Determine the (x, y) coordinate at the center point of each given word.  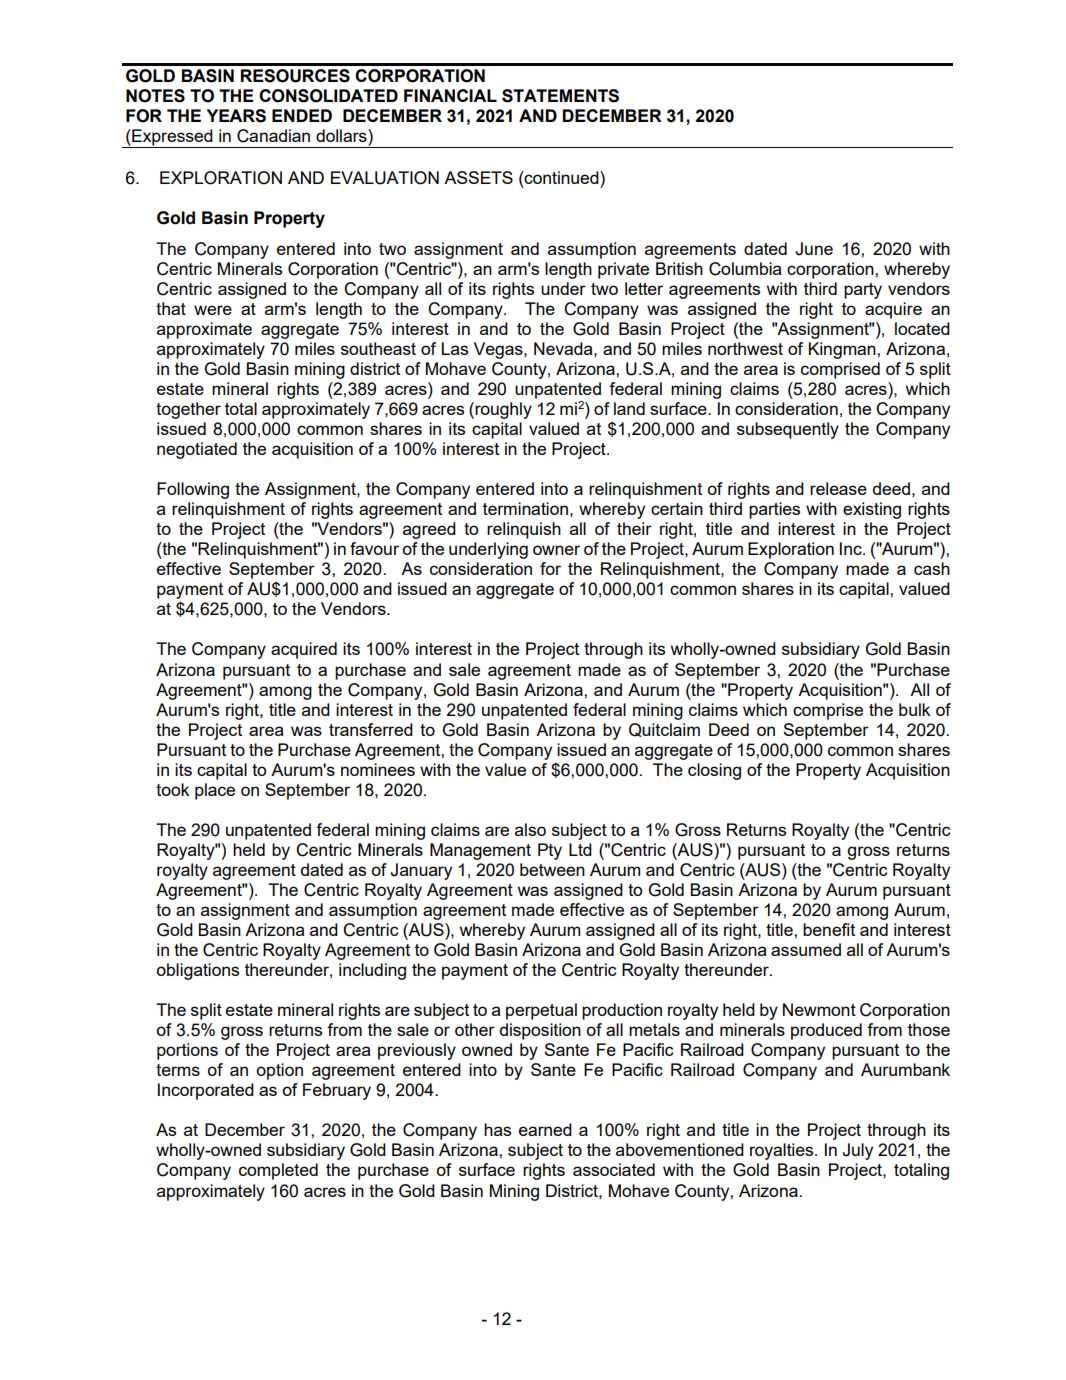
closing (714, 771)
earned (545, 1129)
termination (525, 508)
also (530, 829)
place (215, 791)
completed (278, 1171)
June (814, 249)
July (857, 1151)
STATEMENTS (560, 96)
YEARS (236, 116)
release (838, 488)
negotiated (197, 450)
